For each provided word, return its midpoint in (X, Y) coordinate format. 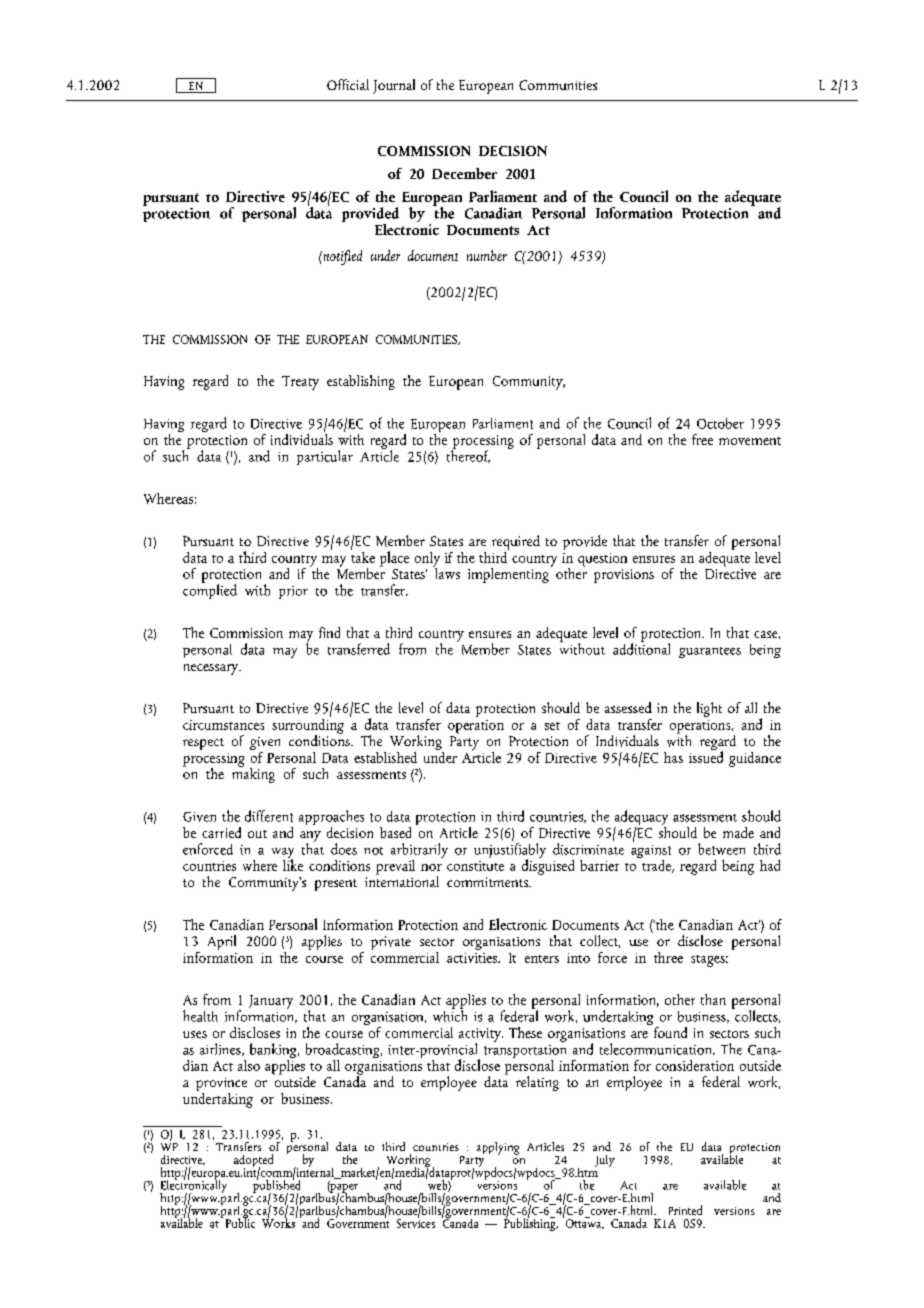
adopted (253, 1162)
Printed (685, 1210)
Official (348, 84)
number (487, 255)
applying (498, 1148)
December (464, 173)
